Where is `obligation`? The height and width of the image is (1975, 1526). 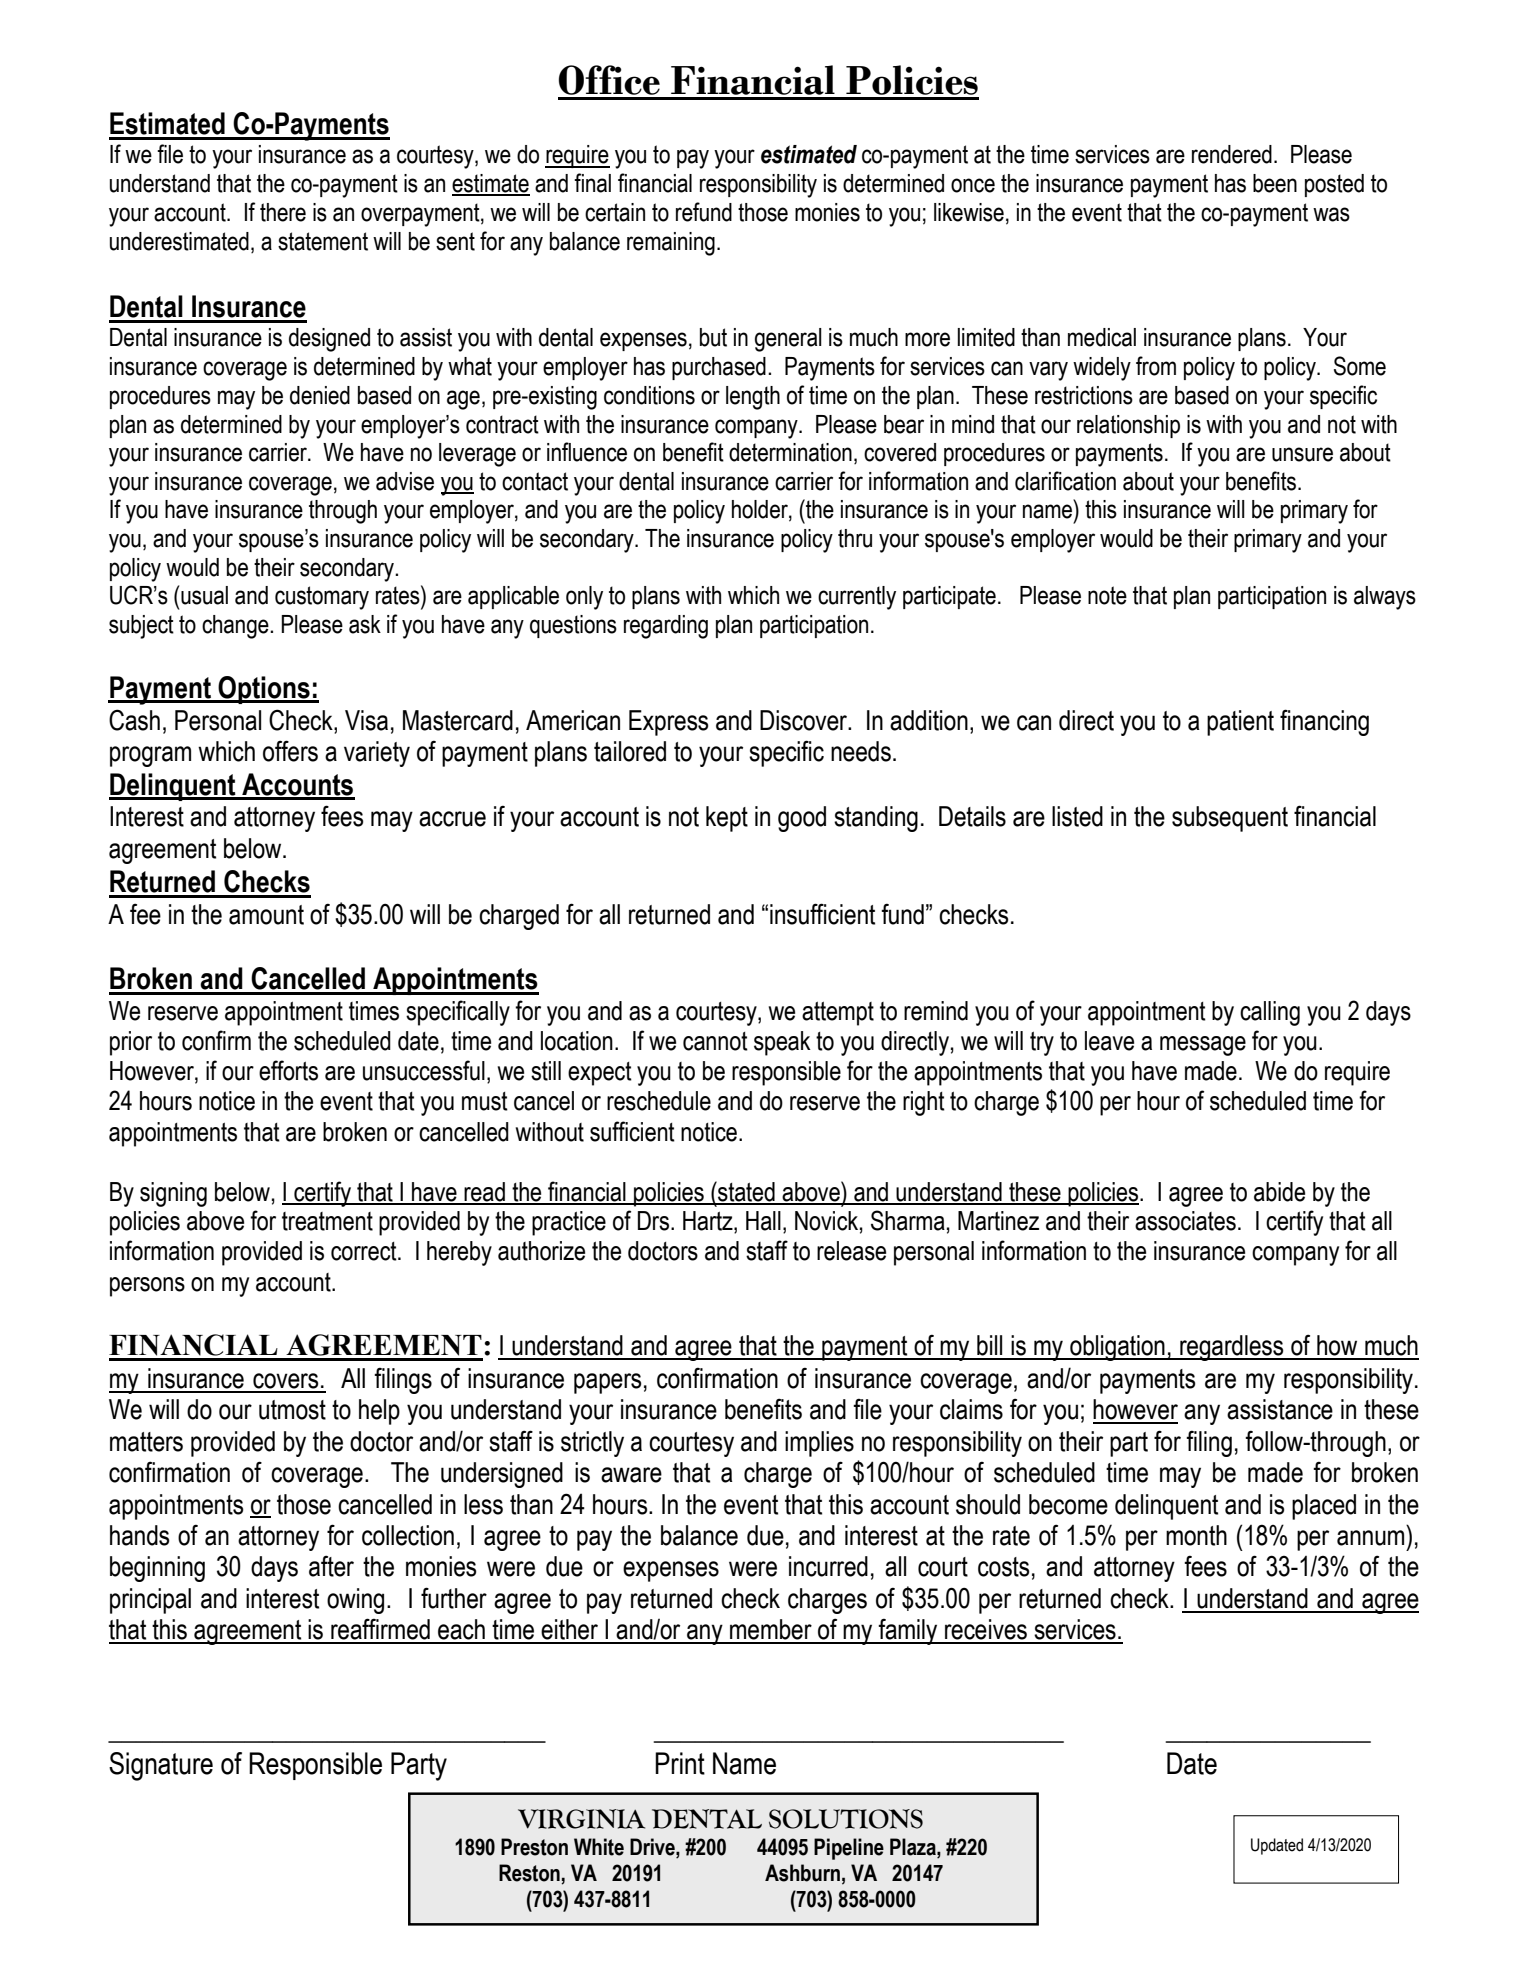 obligation is located at coordinates (1117, 1348).
